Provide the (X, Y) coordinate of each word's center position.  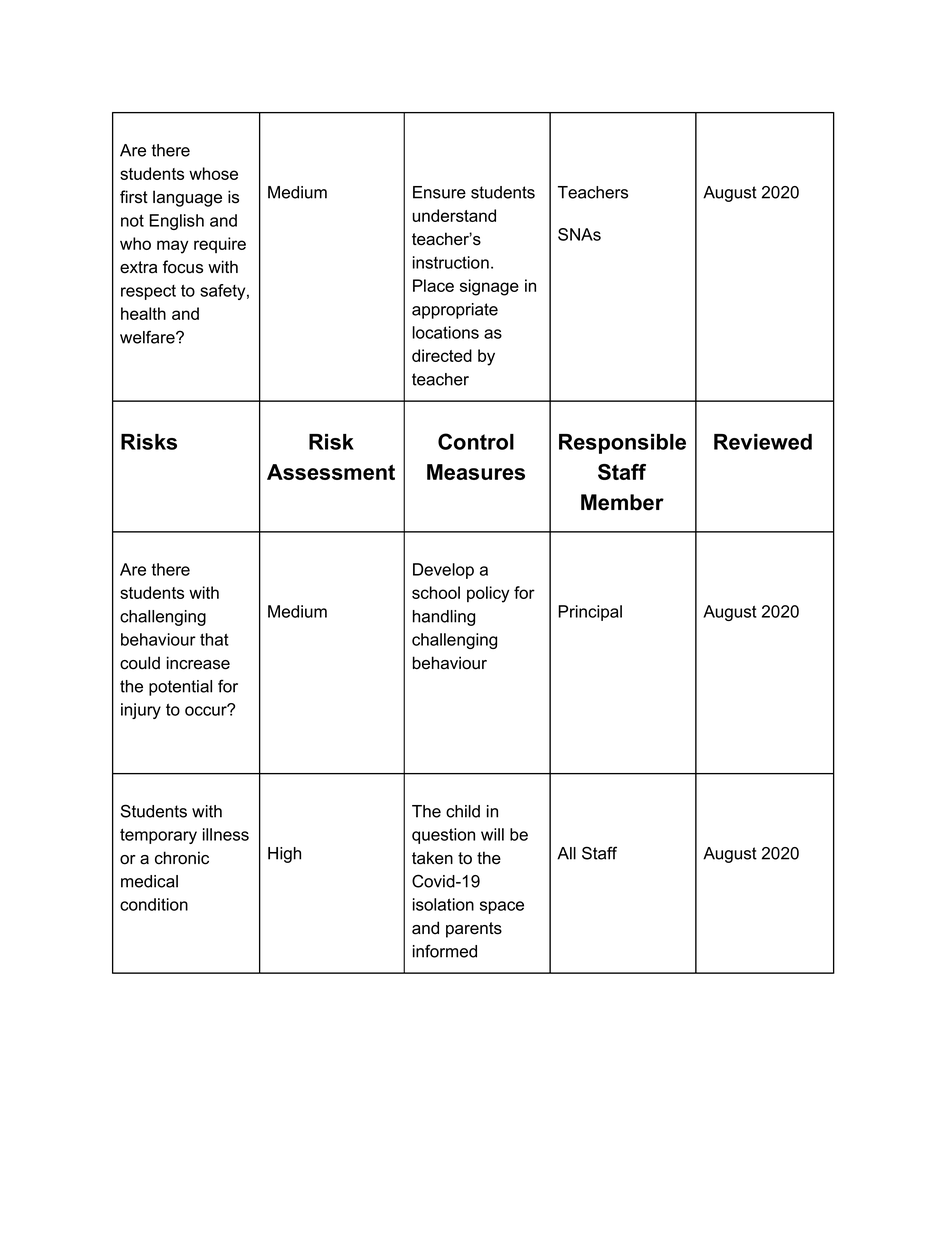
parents (474, 930)
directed (442, 355)
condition (154, 904)
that (214, 639)
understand (454, 215)
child (463, 811)
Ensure (439, 192)
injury (141, 711)
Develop (443, 571)
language (187, 198)
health (143, 313)
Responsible (622, 444)
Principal (590, 613)
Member (622, 502)
